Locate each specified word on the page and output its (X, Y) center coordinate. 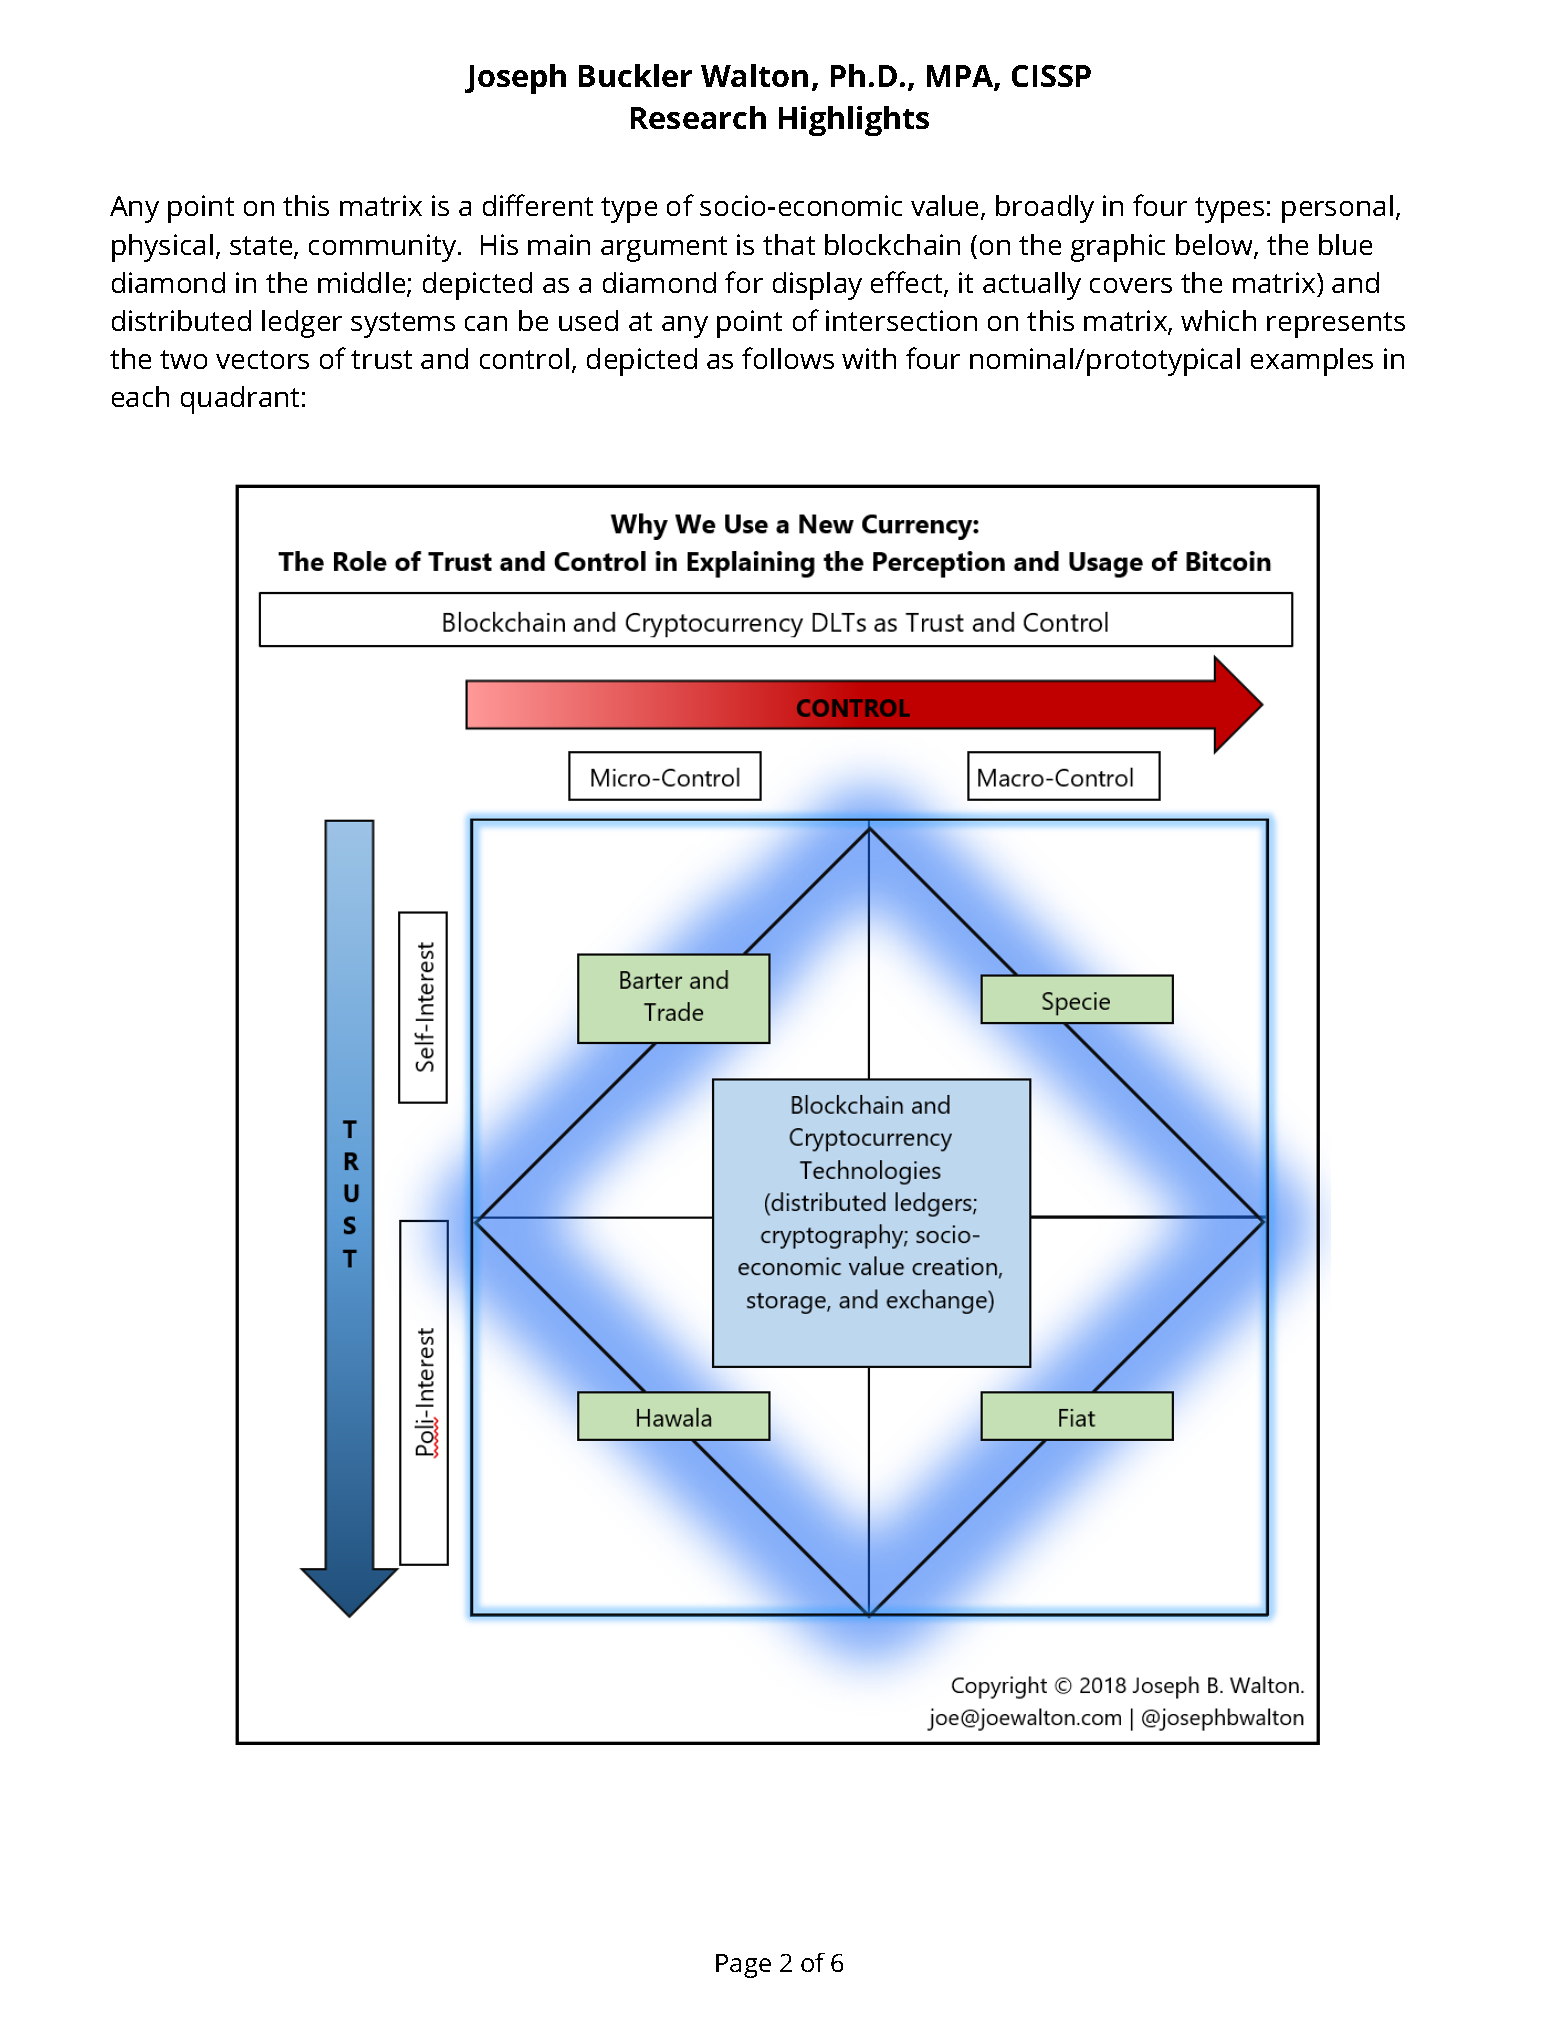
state (262, 247)
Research (698, 117)
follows (788, 358)
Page (743, 1966)
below (1215, 246)
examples (1312, 362)
